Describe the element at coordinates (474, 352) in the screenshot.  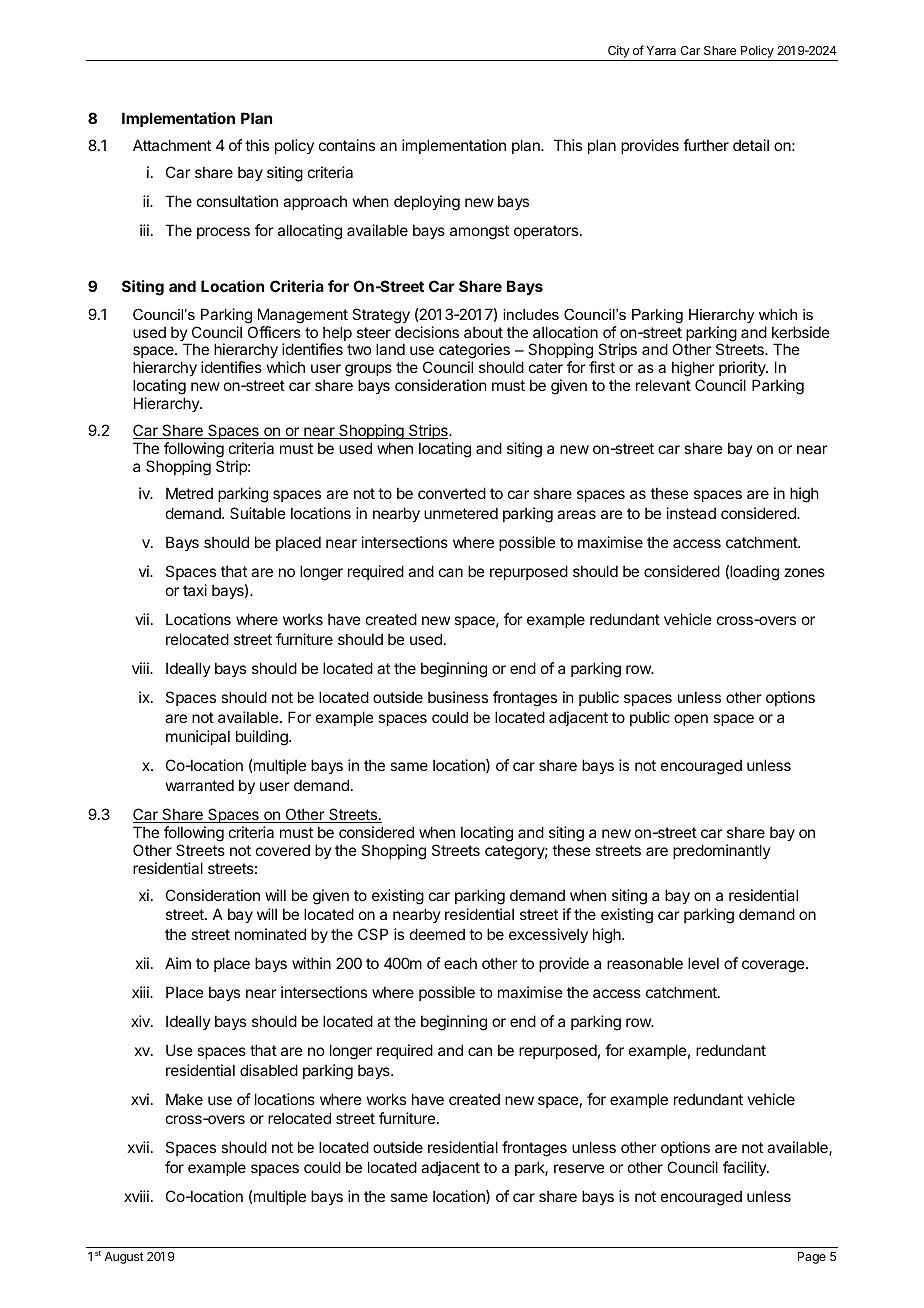
I see `categories` at that location.
